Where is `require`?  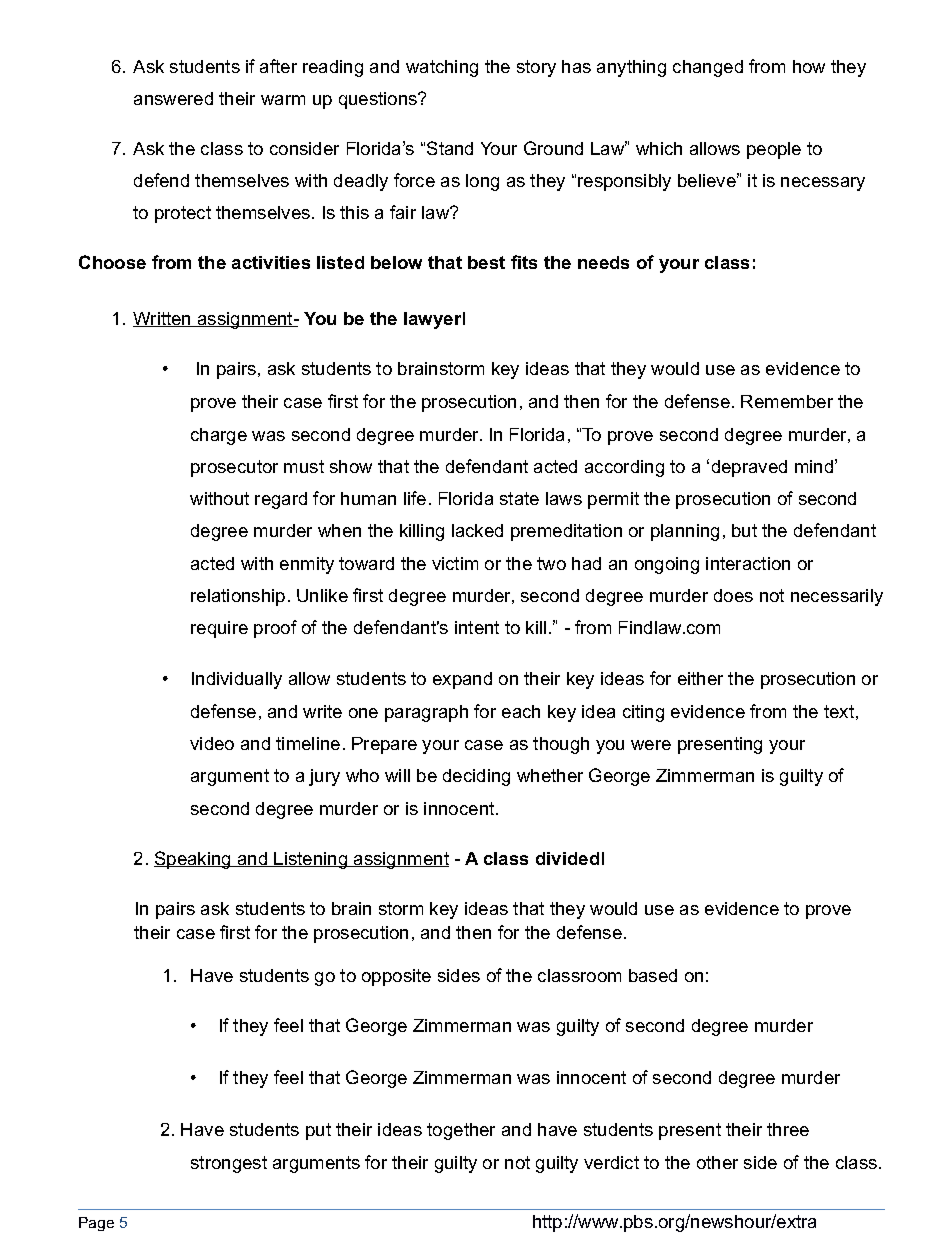 require is located at coordinates (219, 629).
